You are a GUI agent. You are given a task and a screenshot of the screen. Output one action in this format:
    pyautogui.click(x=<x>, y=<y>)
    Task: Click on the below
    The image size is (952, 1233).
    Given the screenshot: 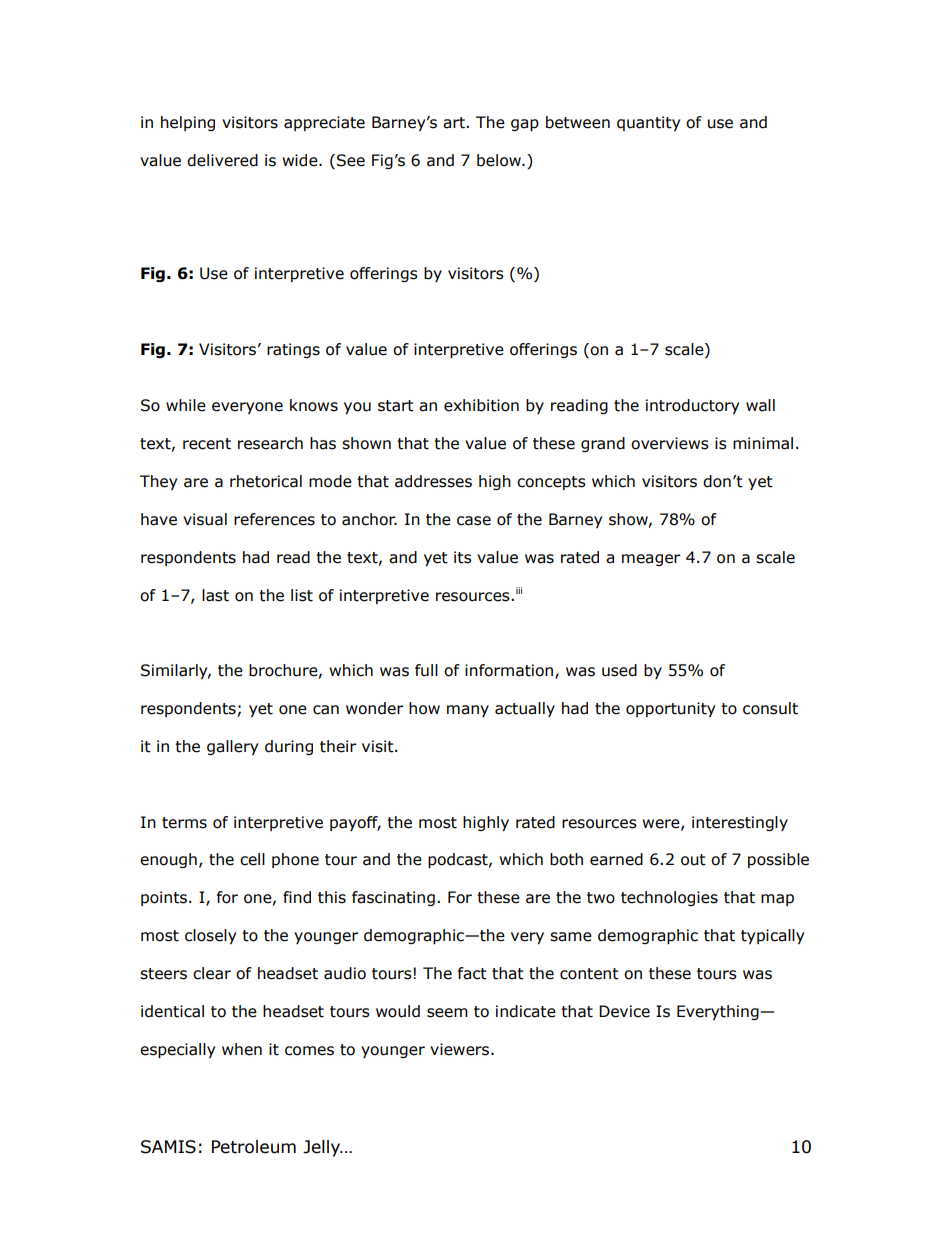 What is the action you would take?
    pyautogui.click(x=500, y=160)
